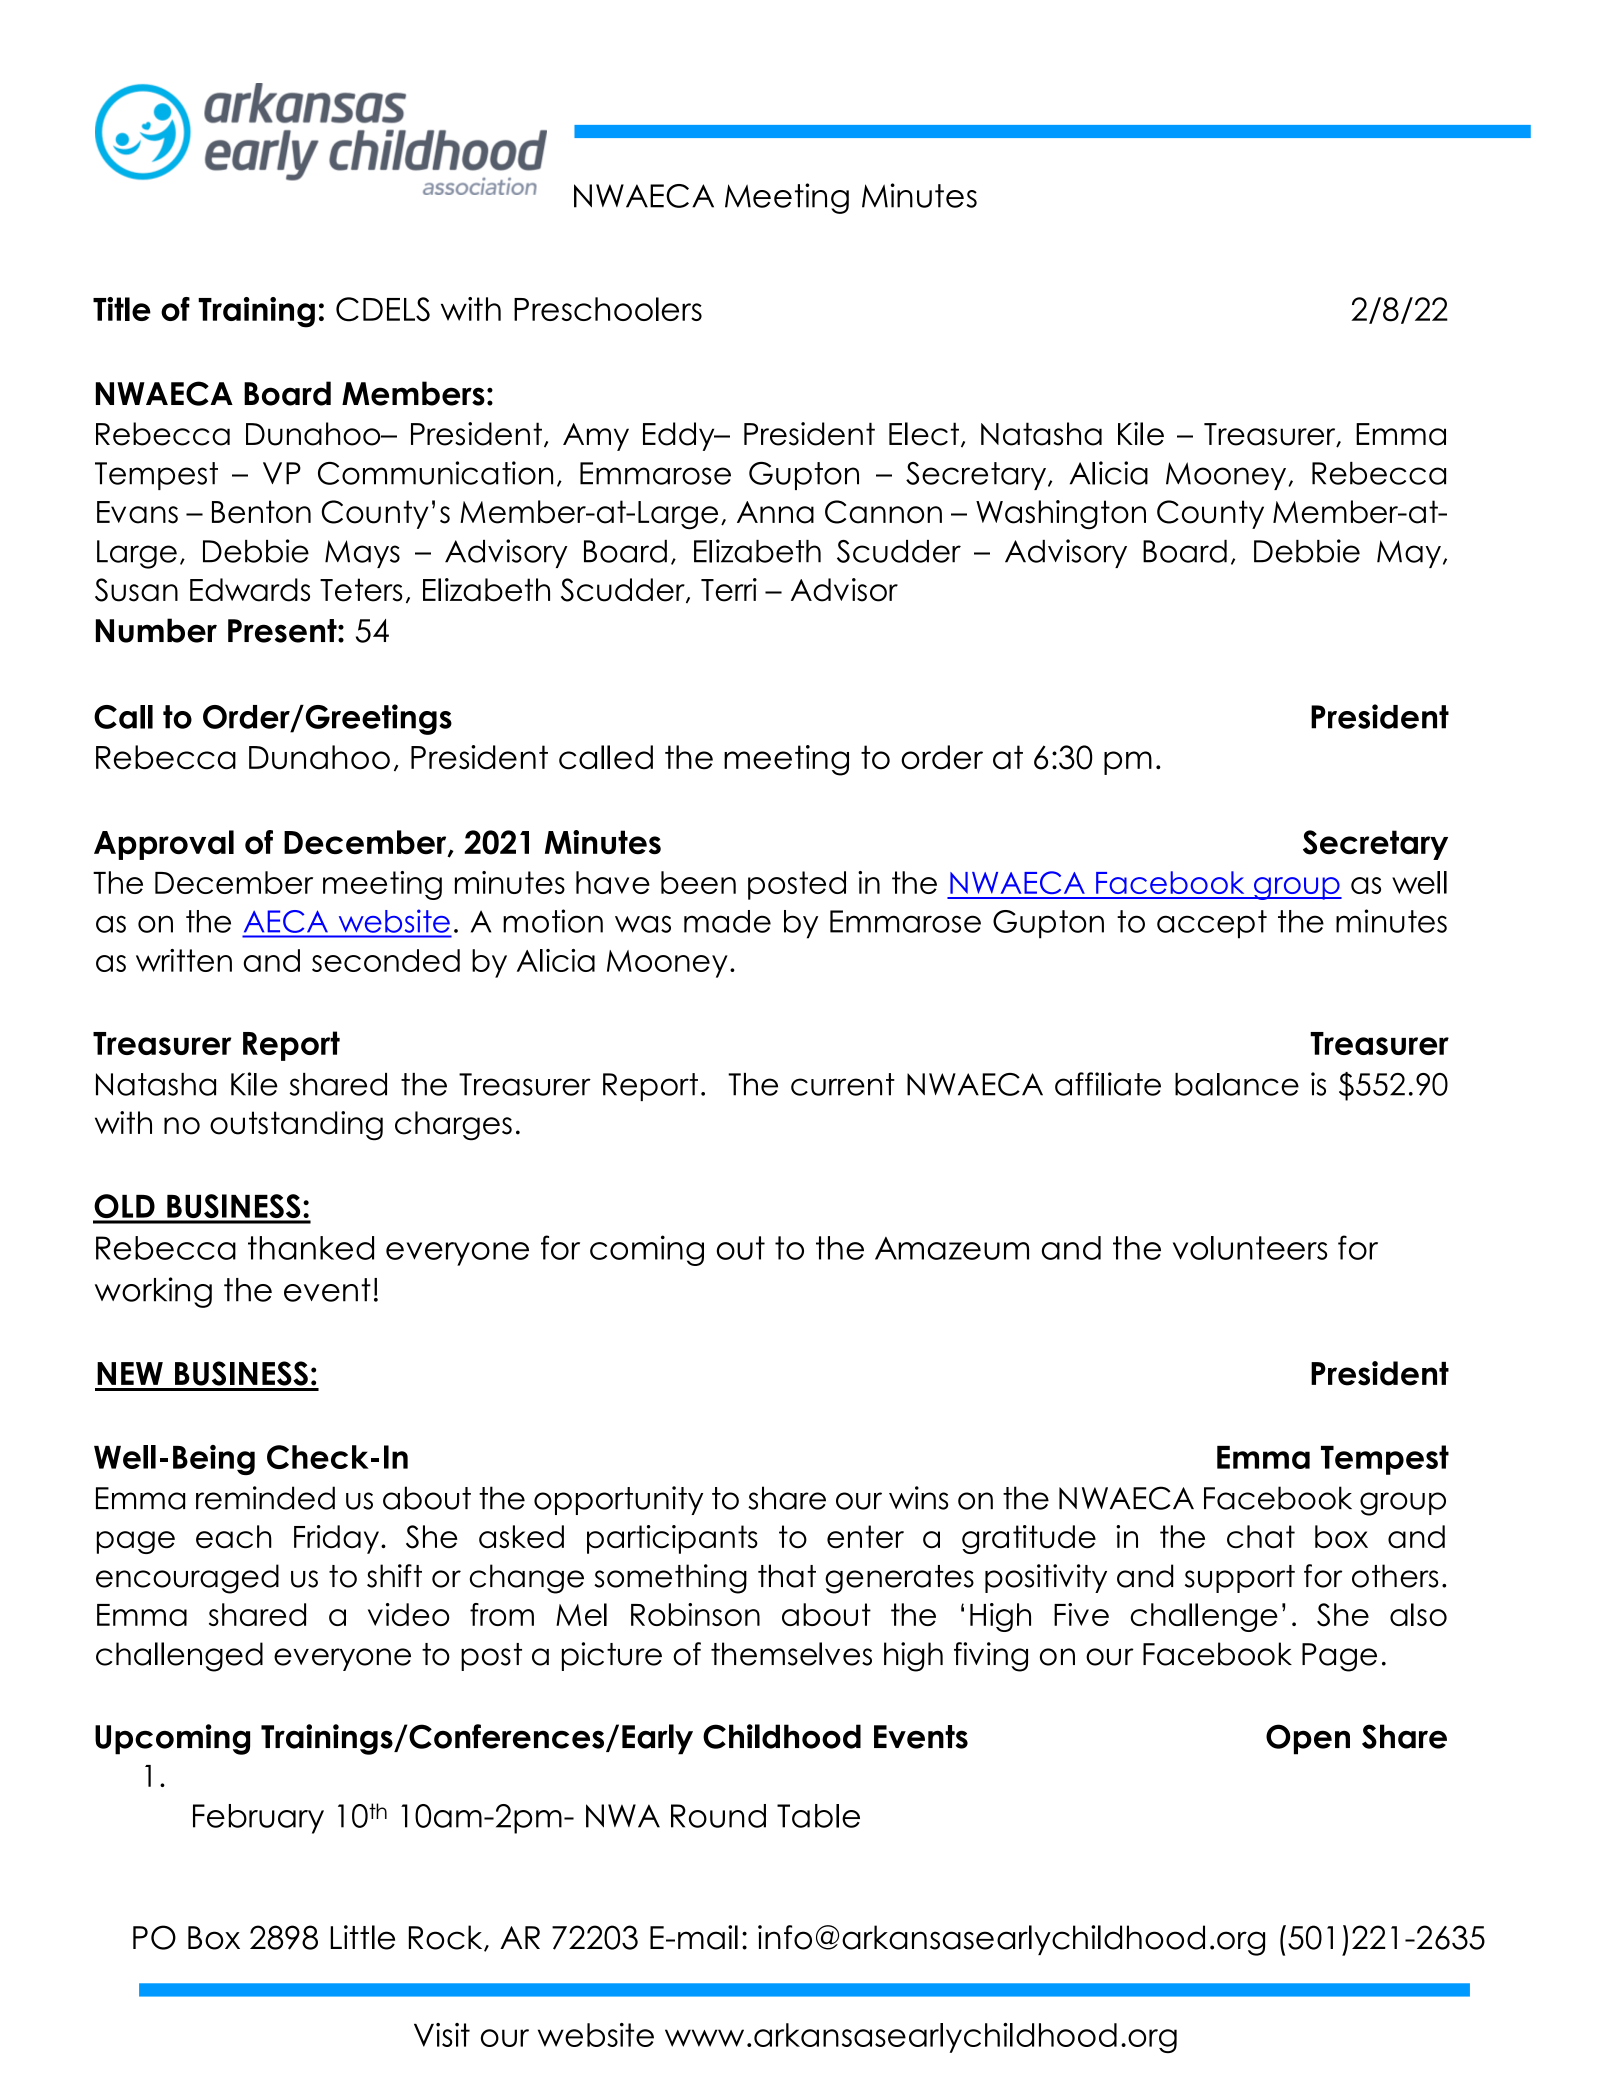 Image resolution: width=1616 pixels, height=2091 pixels. Describe the element at coordinates (1308, 1739) in the page. I see `Open` at that location.
